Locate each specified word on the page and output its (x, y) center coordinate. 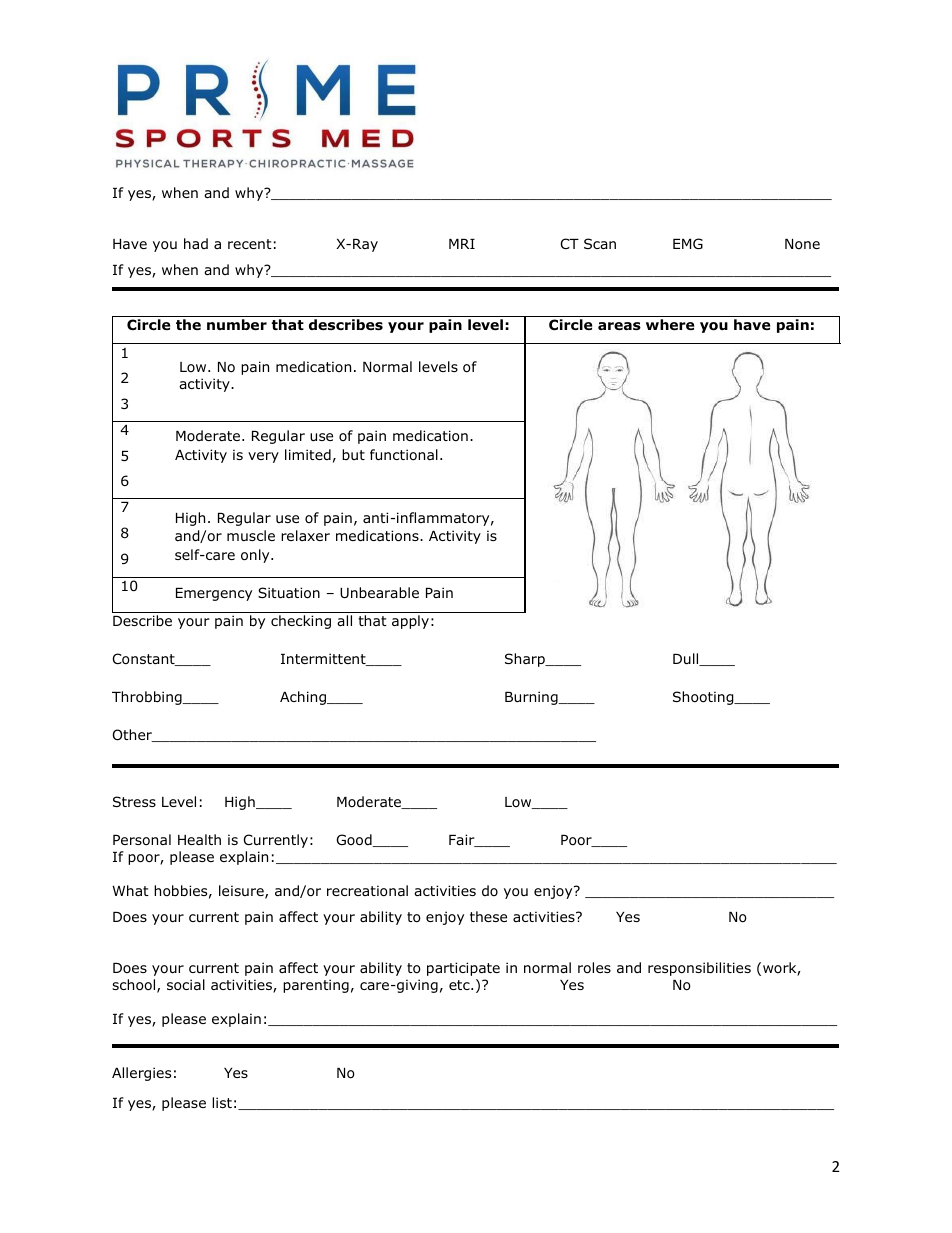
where (670, 324)
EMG (688, 243)
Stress (134, 801)
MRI (462, 244)
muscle (251, 535)
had (196, 243)
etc (460, 985)
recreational (367, 891)
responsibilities (699, 969)
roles (594, 968)
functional (404, 455)
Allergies (141, 1074)
